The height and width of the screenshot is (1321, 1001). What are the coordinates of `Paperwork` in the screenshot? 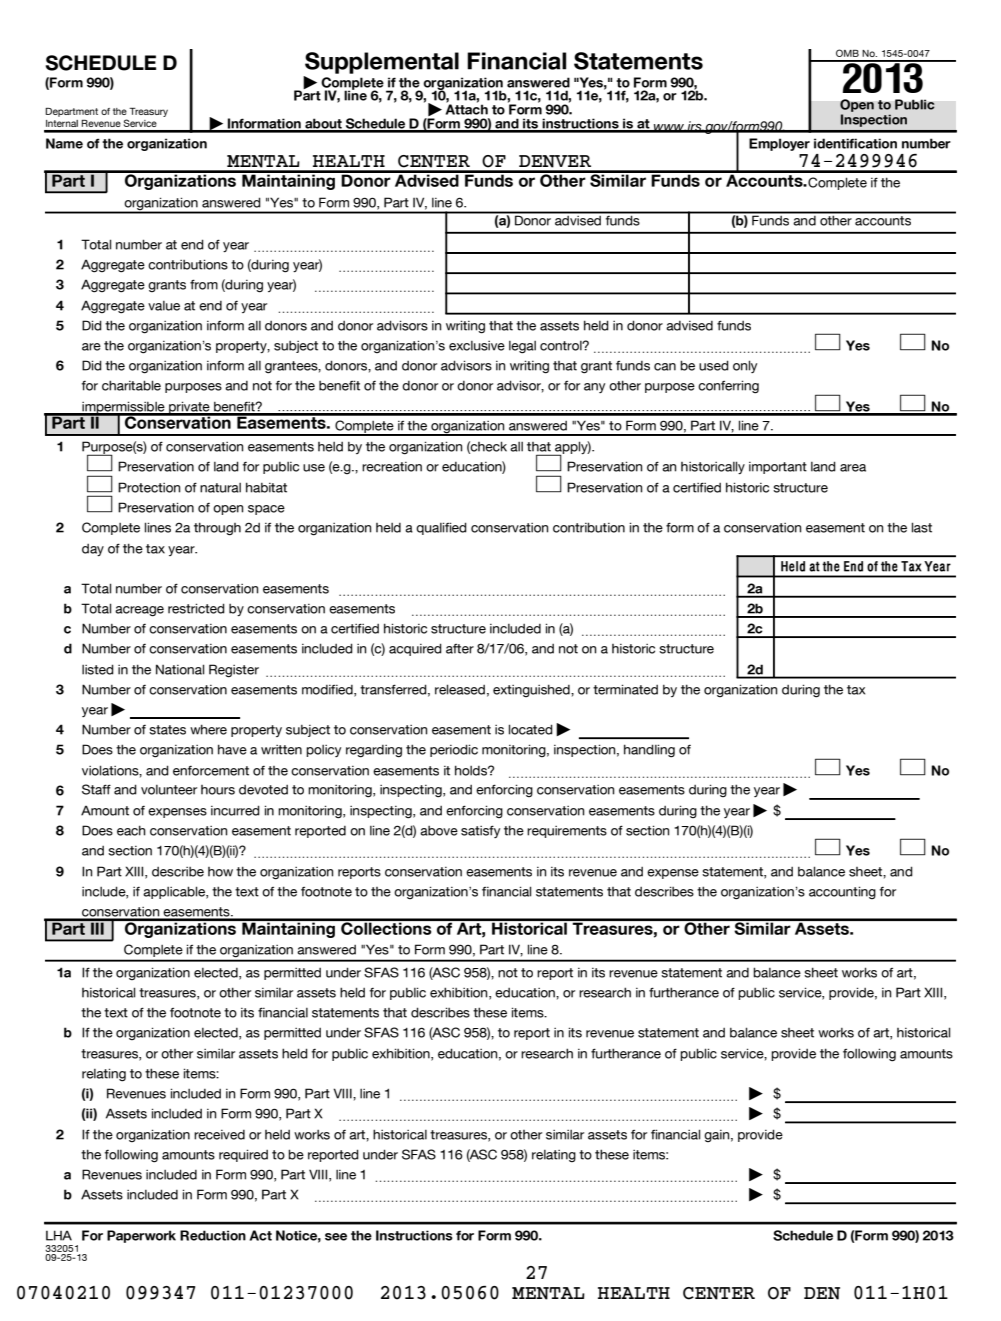 It's located at (141, 1236).
